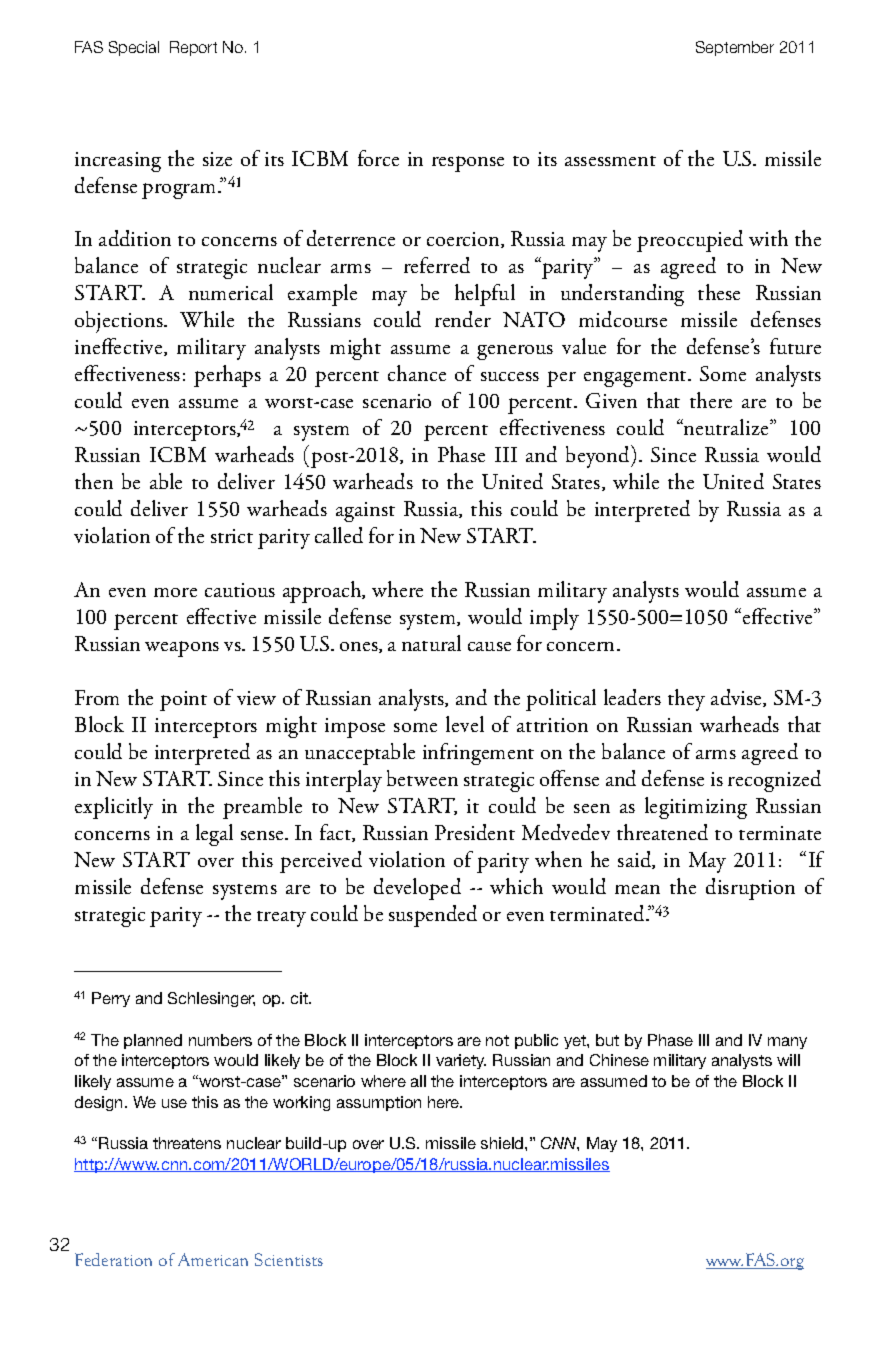 The height and width of the document is (1345, 896). I want to click on then, so click(94, 481).
